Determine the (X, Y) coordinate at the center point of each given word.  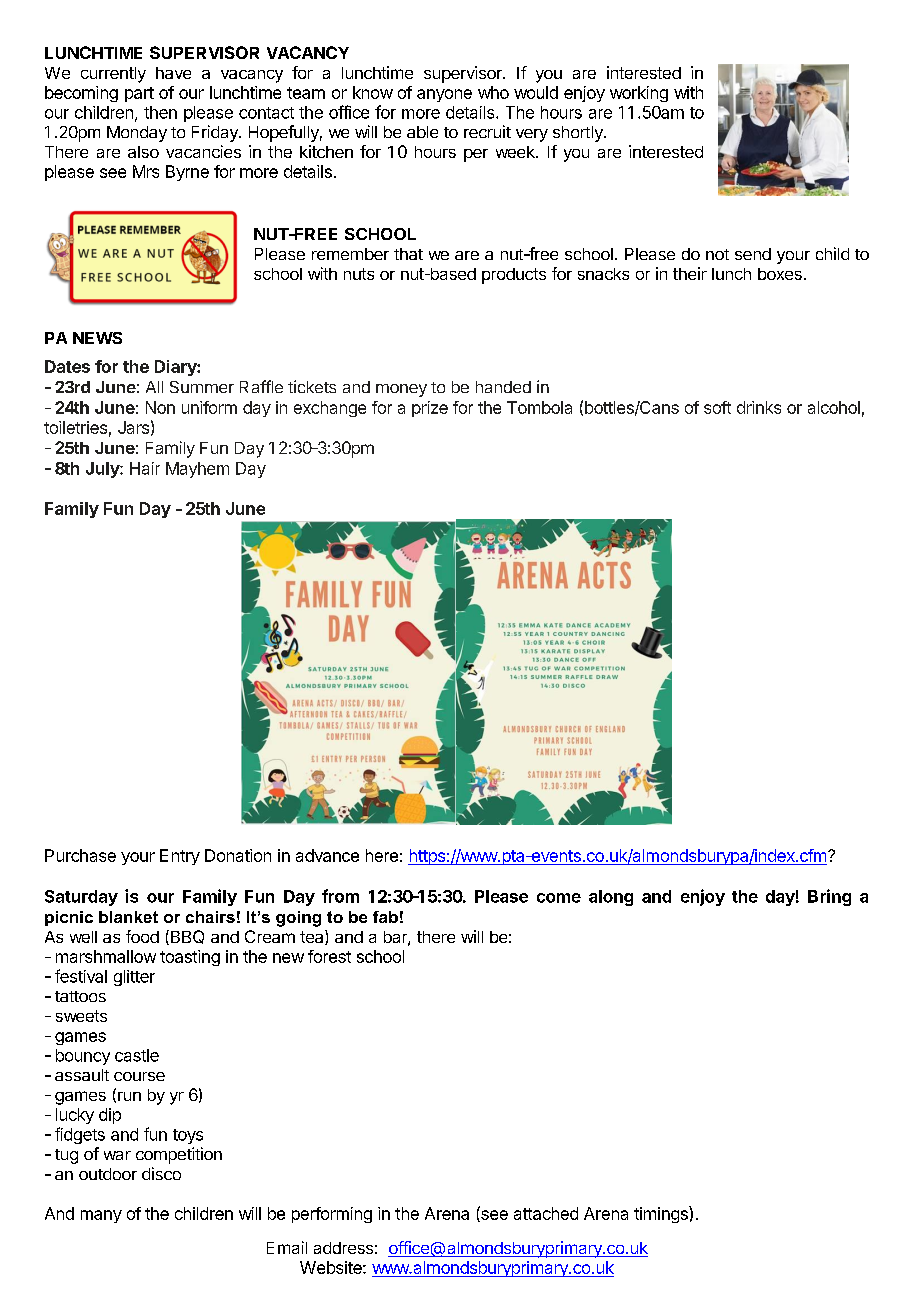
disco (161, 1173)
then (160, 112)
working (639, 94)
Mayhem (197, 470)
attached (546, 1213)
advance (327, 855)
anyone (444, 95)
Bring (829, 897)
